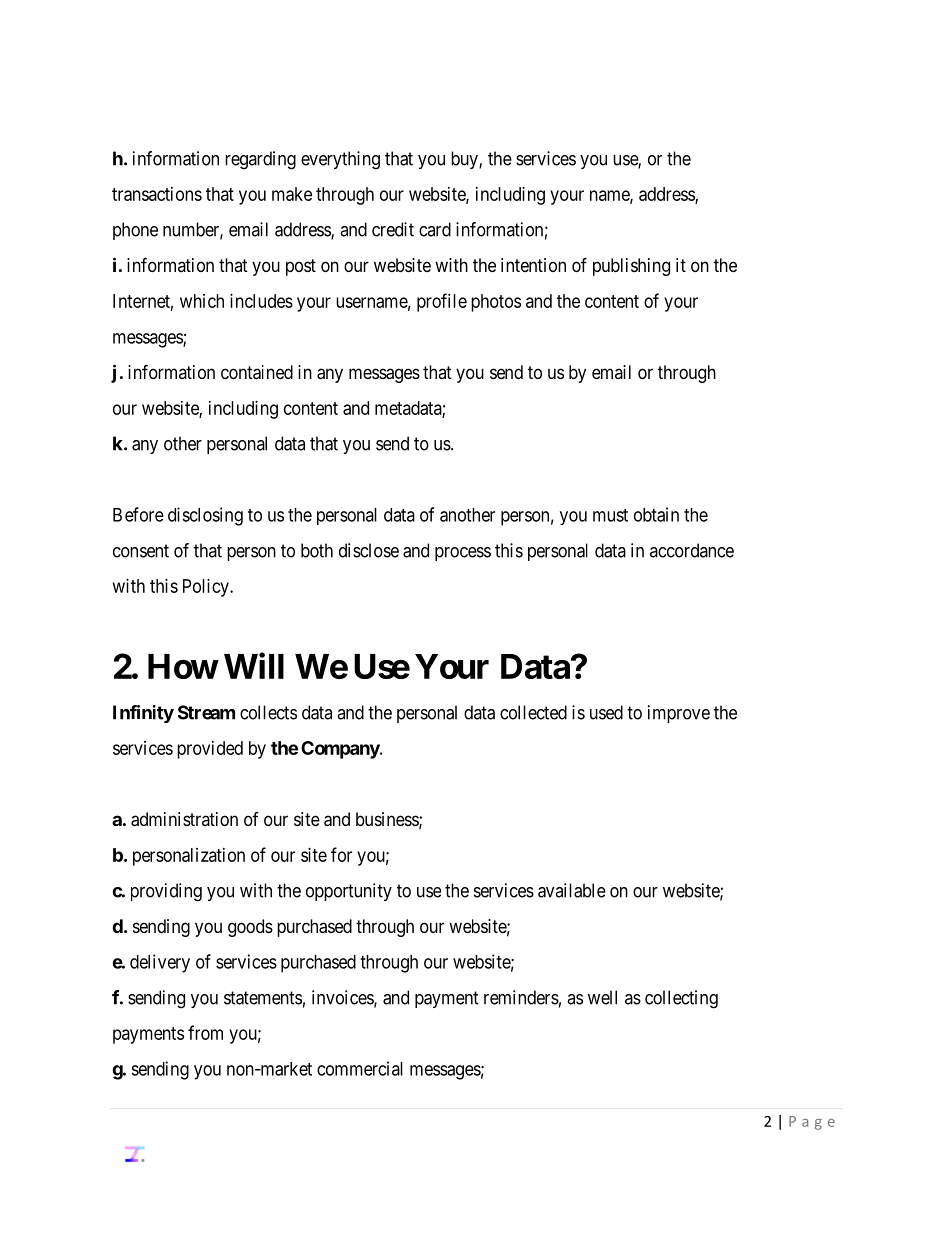  Describe the element at coordinates (393, 229) in the screenshot. I see `credit` at that location.
